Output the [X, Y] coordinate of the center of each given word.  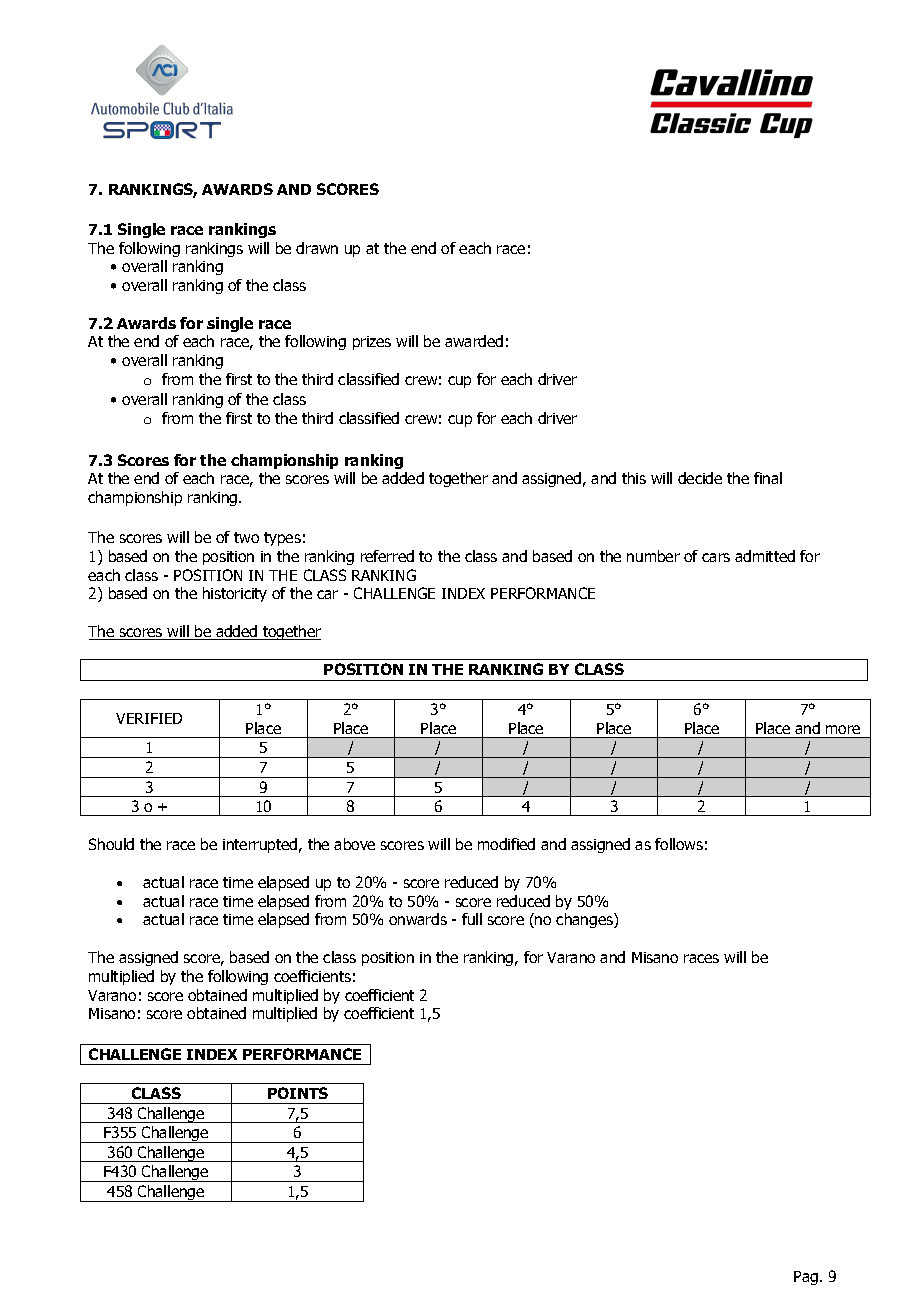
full [472, 919]
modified [506, 844]
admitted [765, 556]
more [843, 729]
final [768, 478]
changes [585, 920]
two [246, 537]
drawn [317, 248]
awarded [474, 341]
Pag [807, 1278]
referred [387, 556]
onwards [418, 919]
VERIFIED [149, 718]
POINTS [298, 1093]
